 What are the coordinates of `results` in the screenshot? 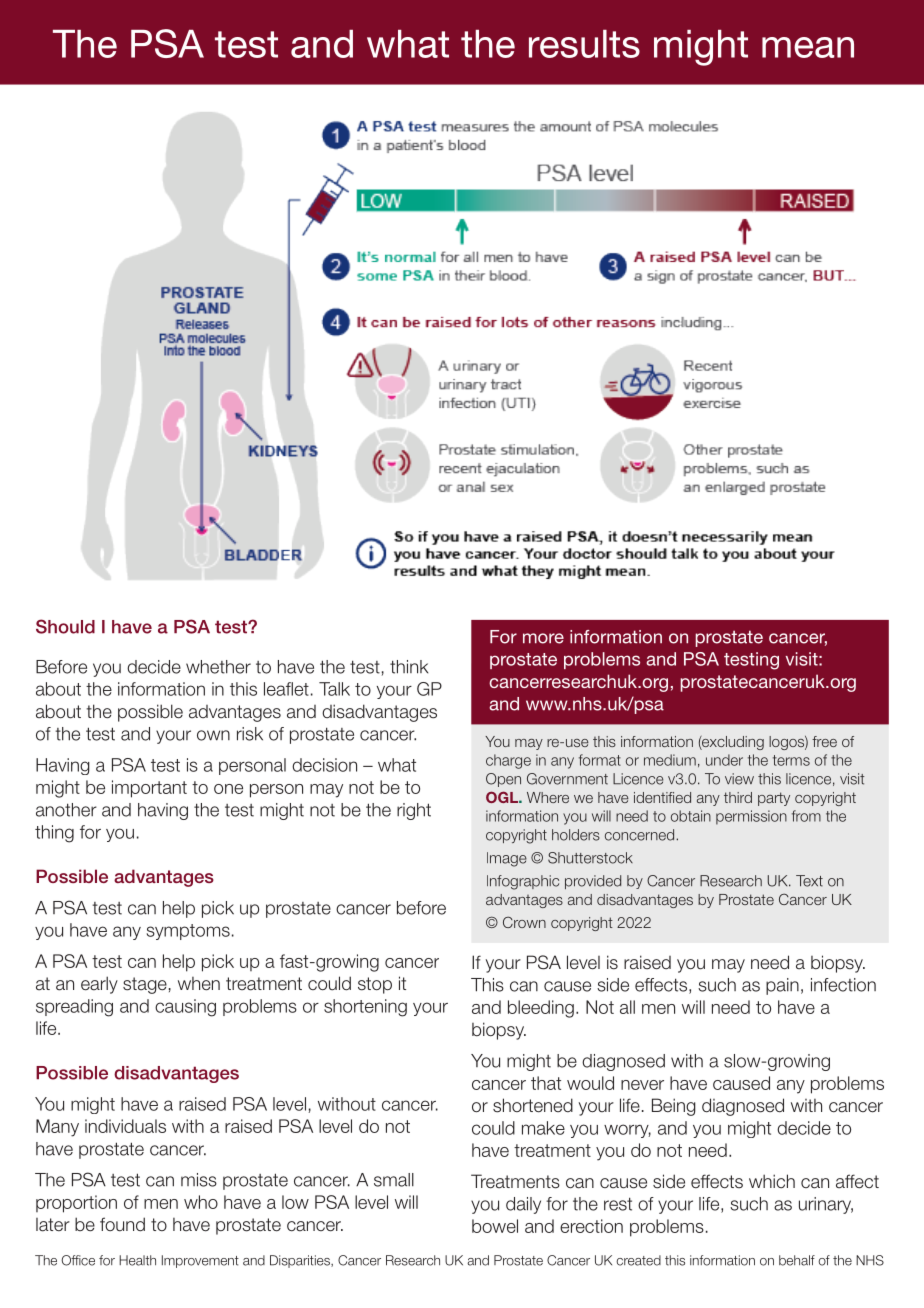 It's located at (584, 44).
